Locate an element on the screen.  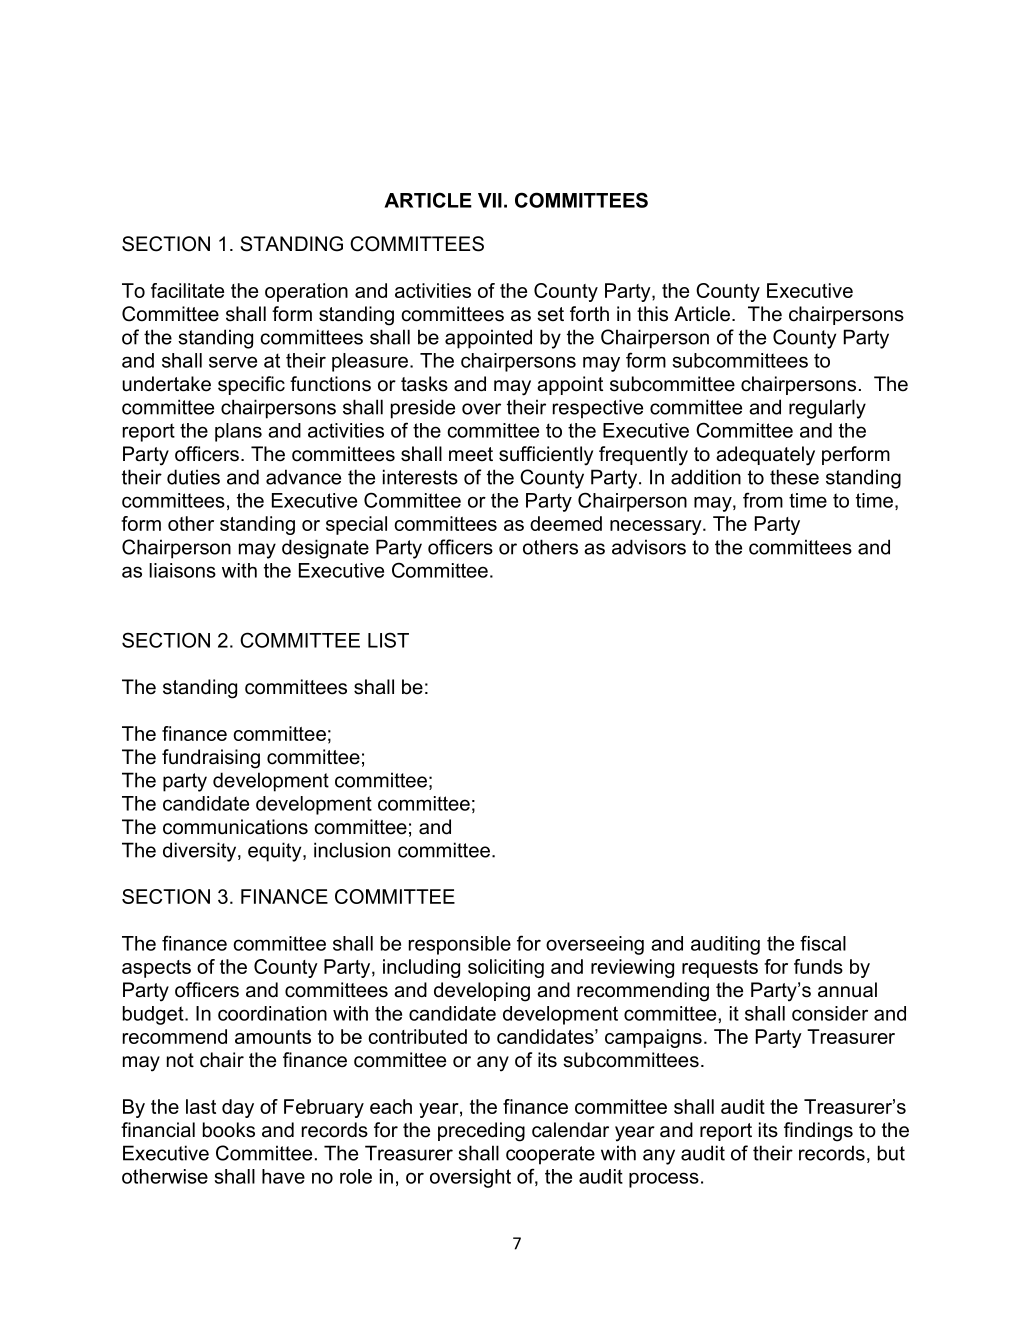
this is located at coordinates (652, 314).
